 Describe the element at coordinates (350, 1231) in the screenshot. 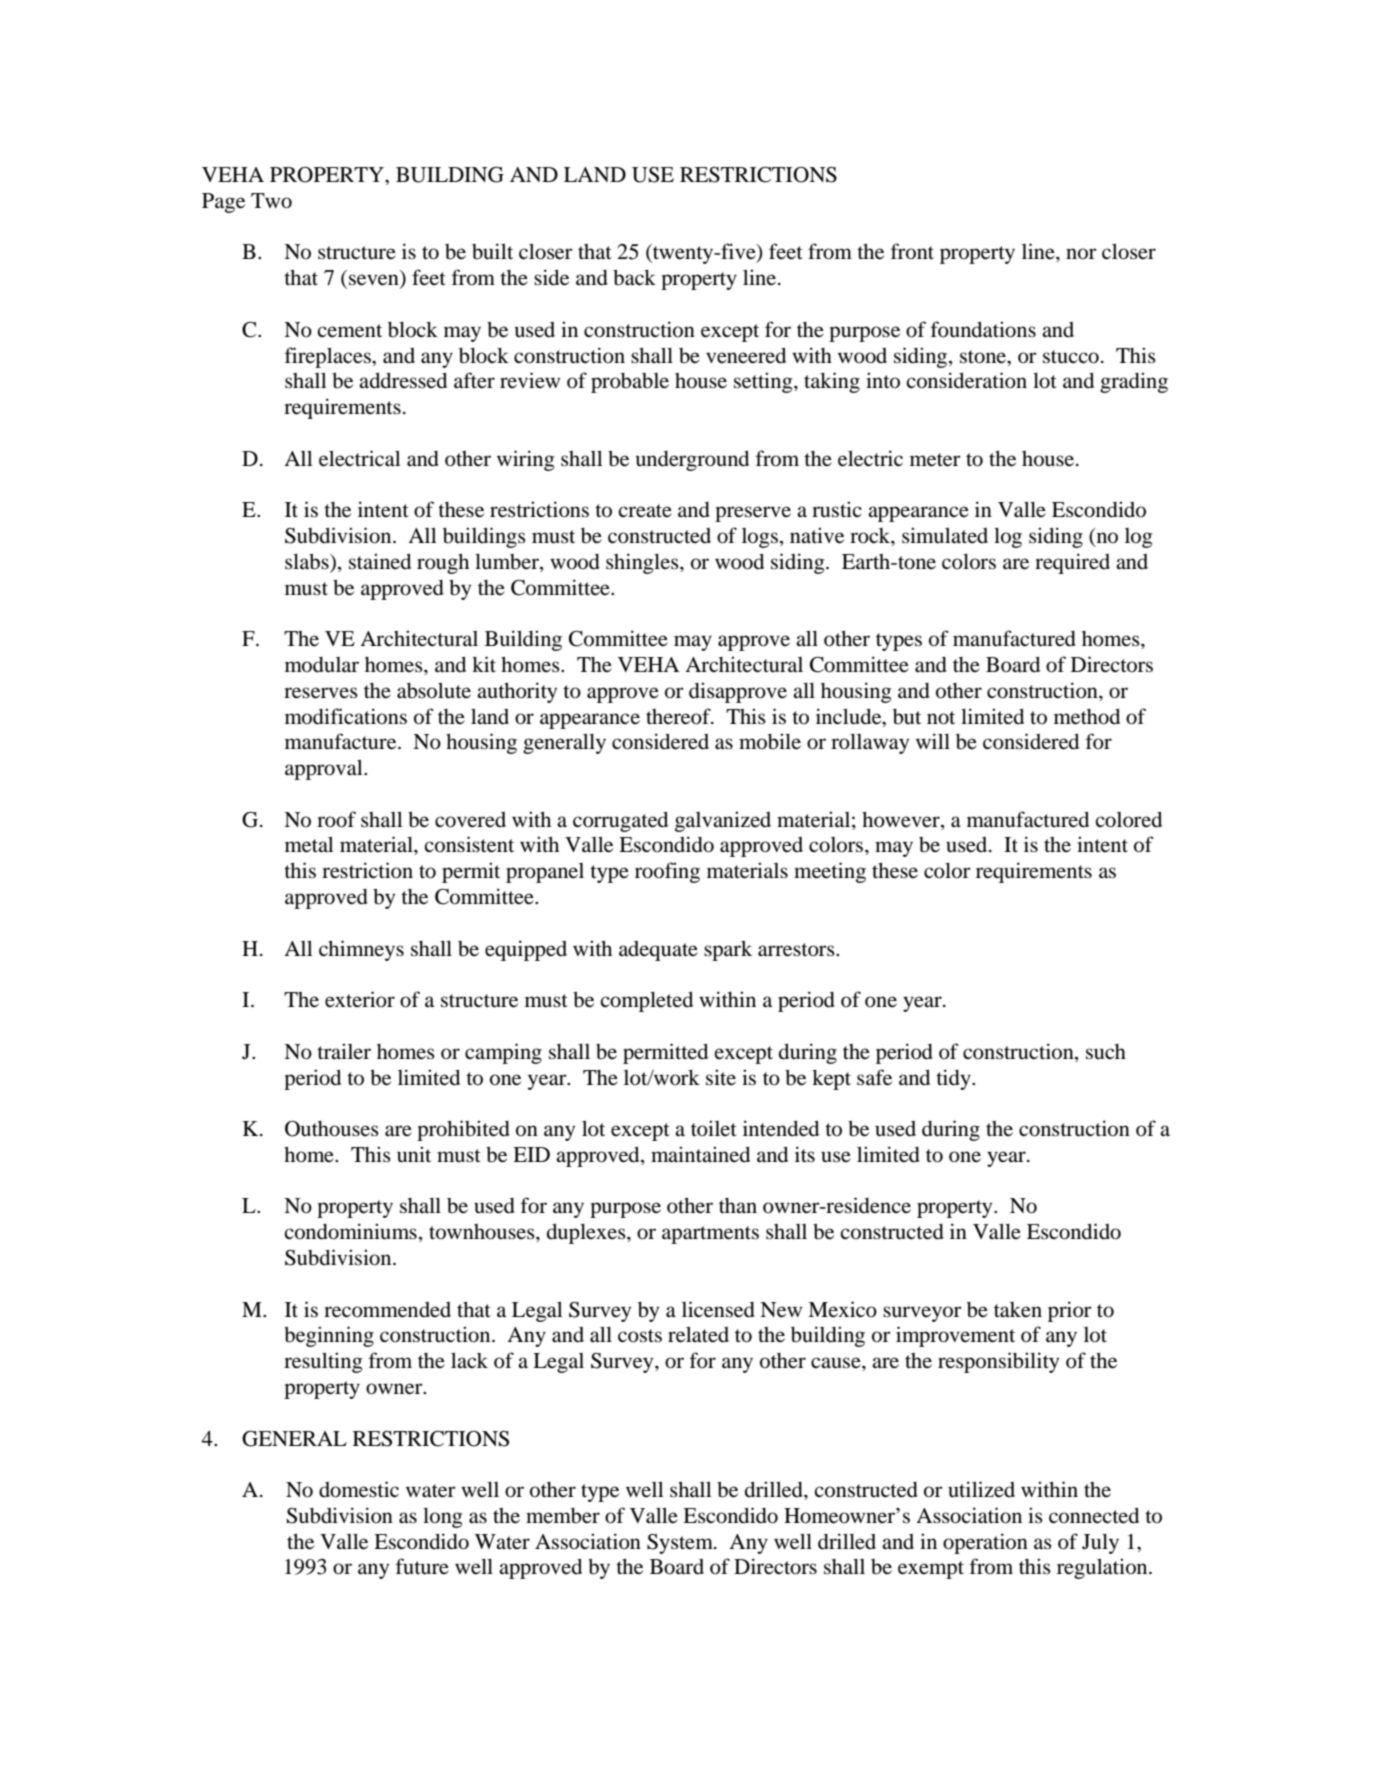

I see `condominiums` at that location.
